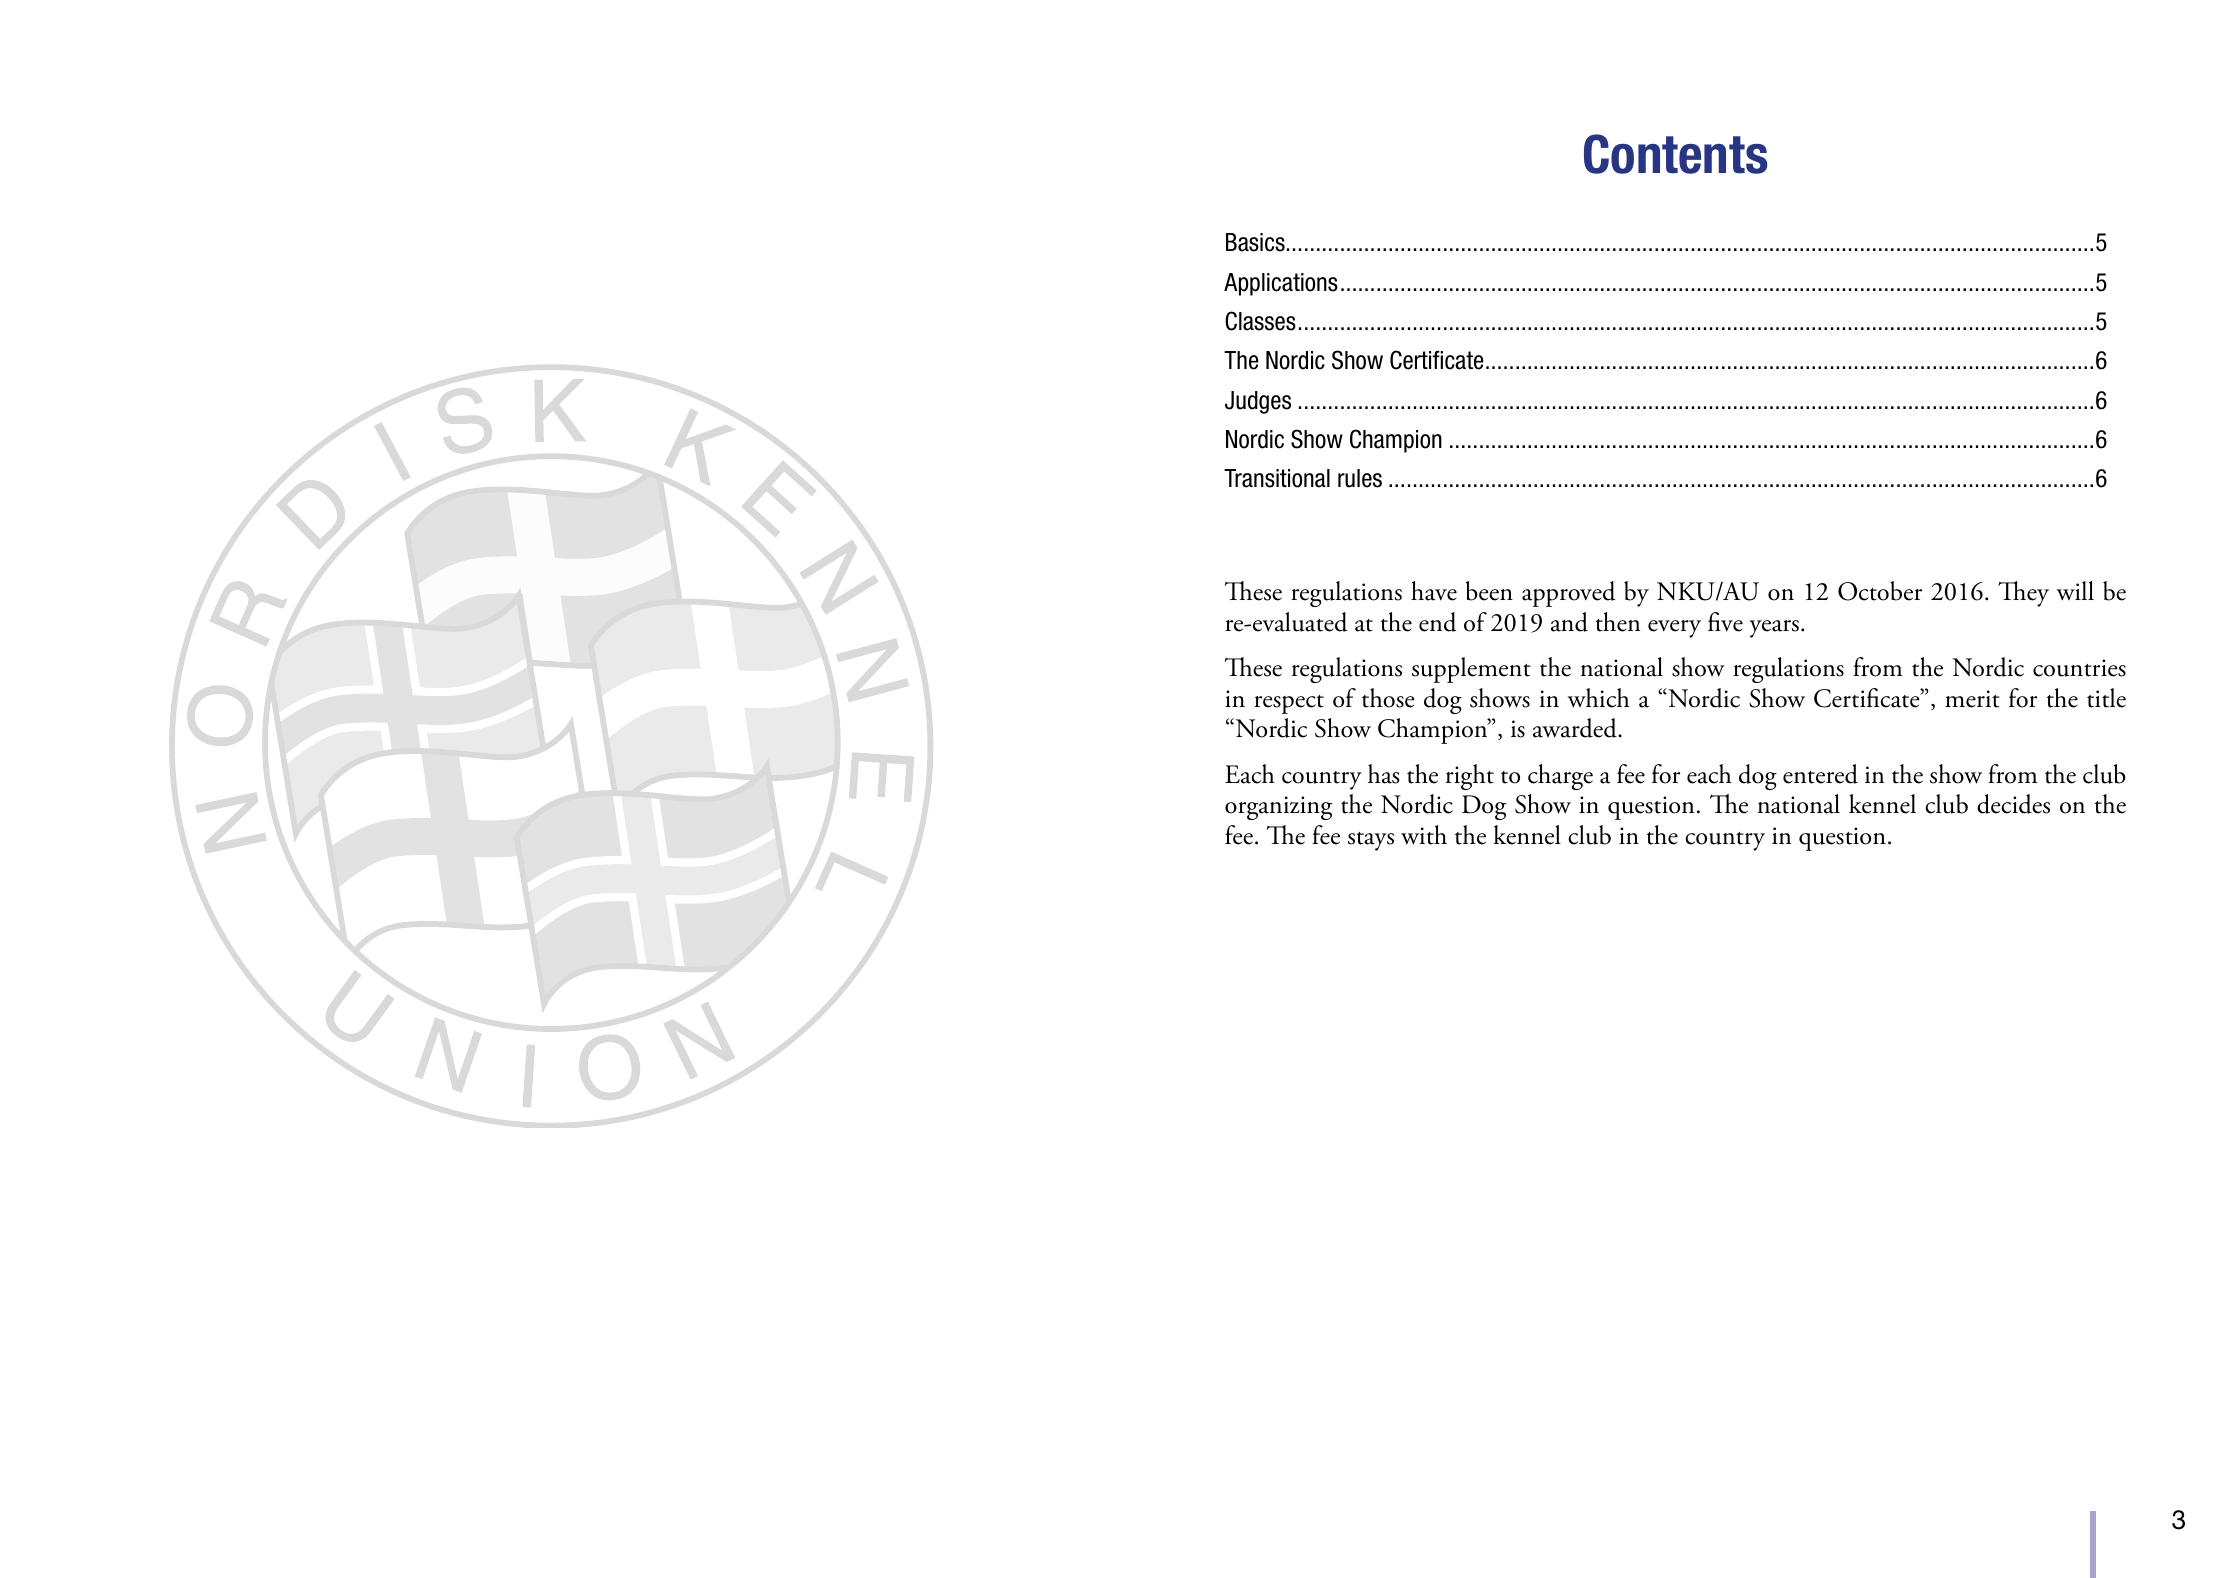 The image size is (2224, 1578). Describe the element at coordinates (1277, 478) in the page. I see `Transitional` at that location.
